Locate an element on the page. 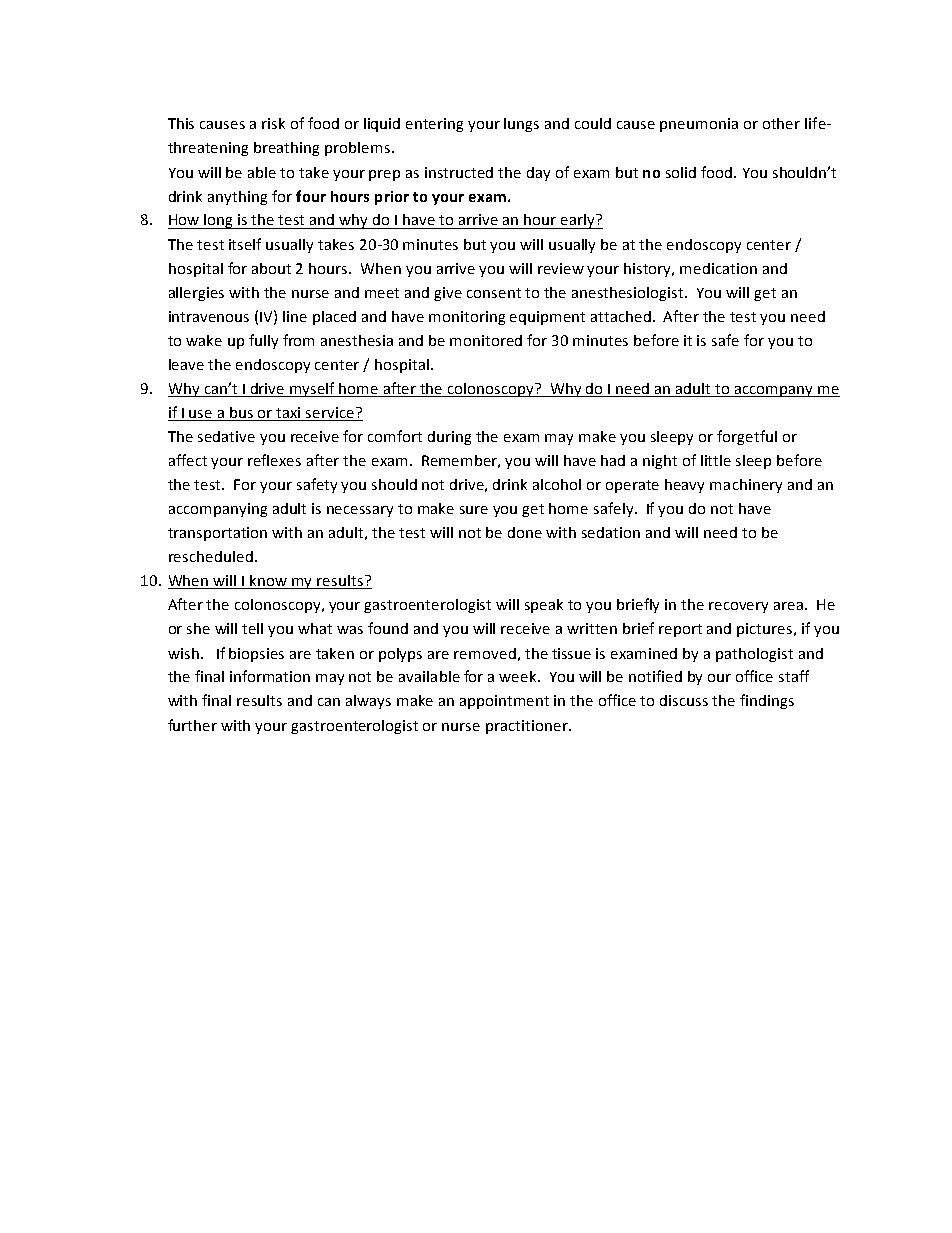 The image size is (952, 1233). speak is located at coordinates (544, 606).
